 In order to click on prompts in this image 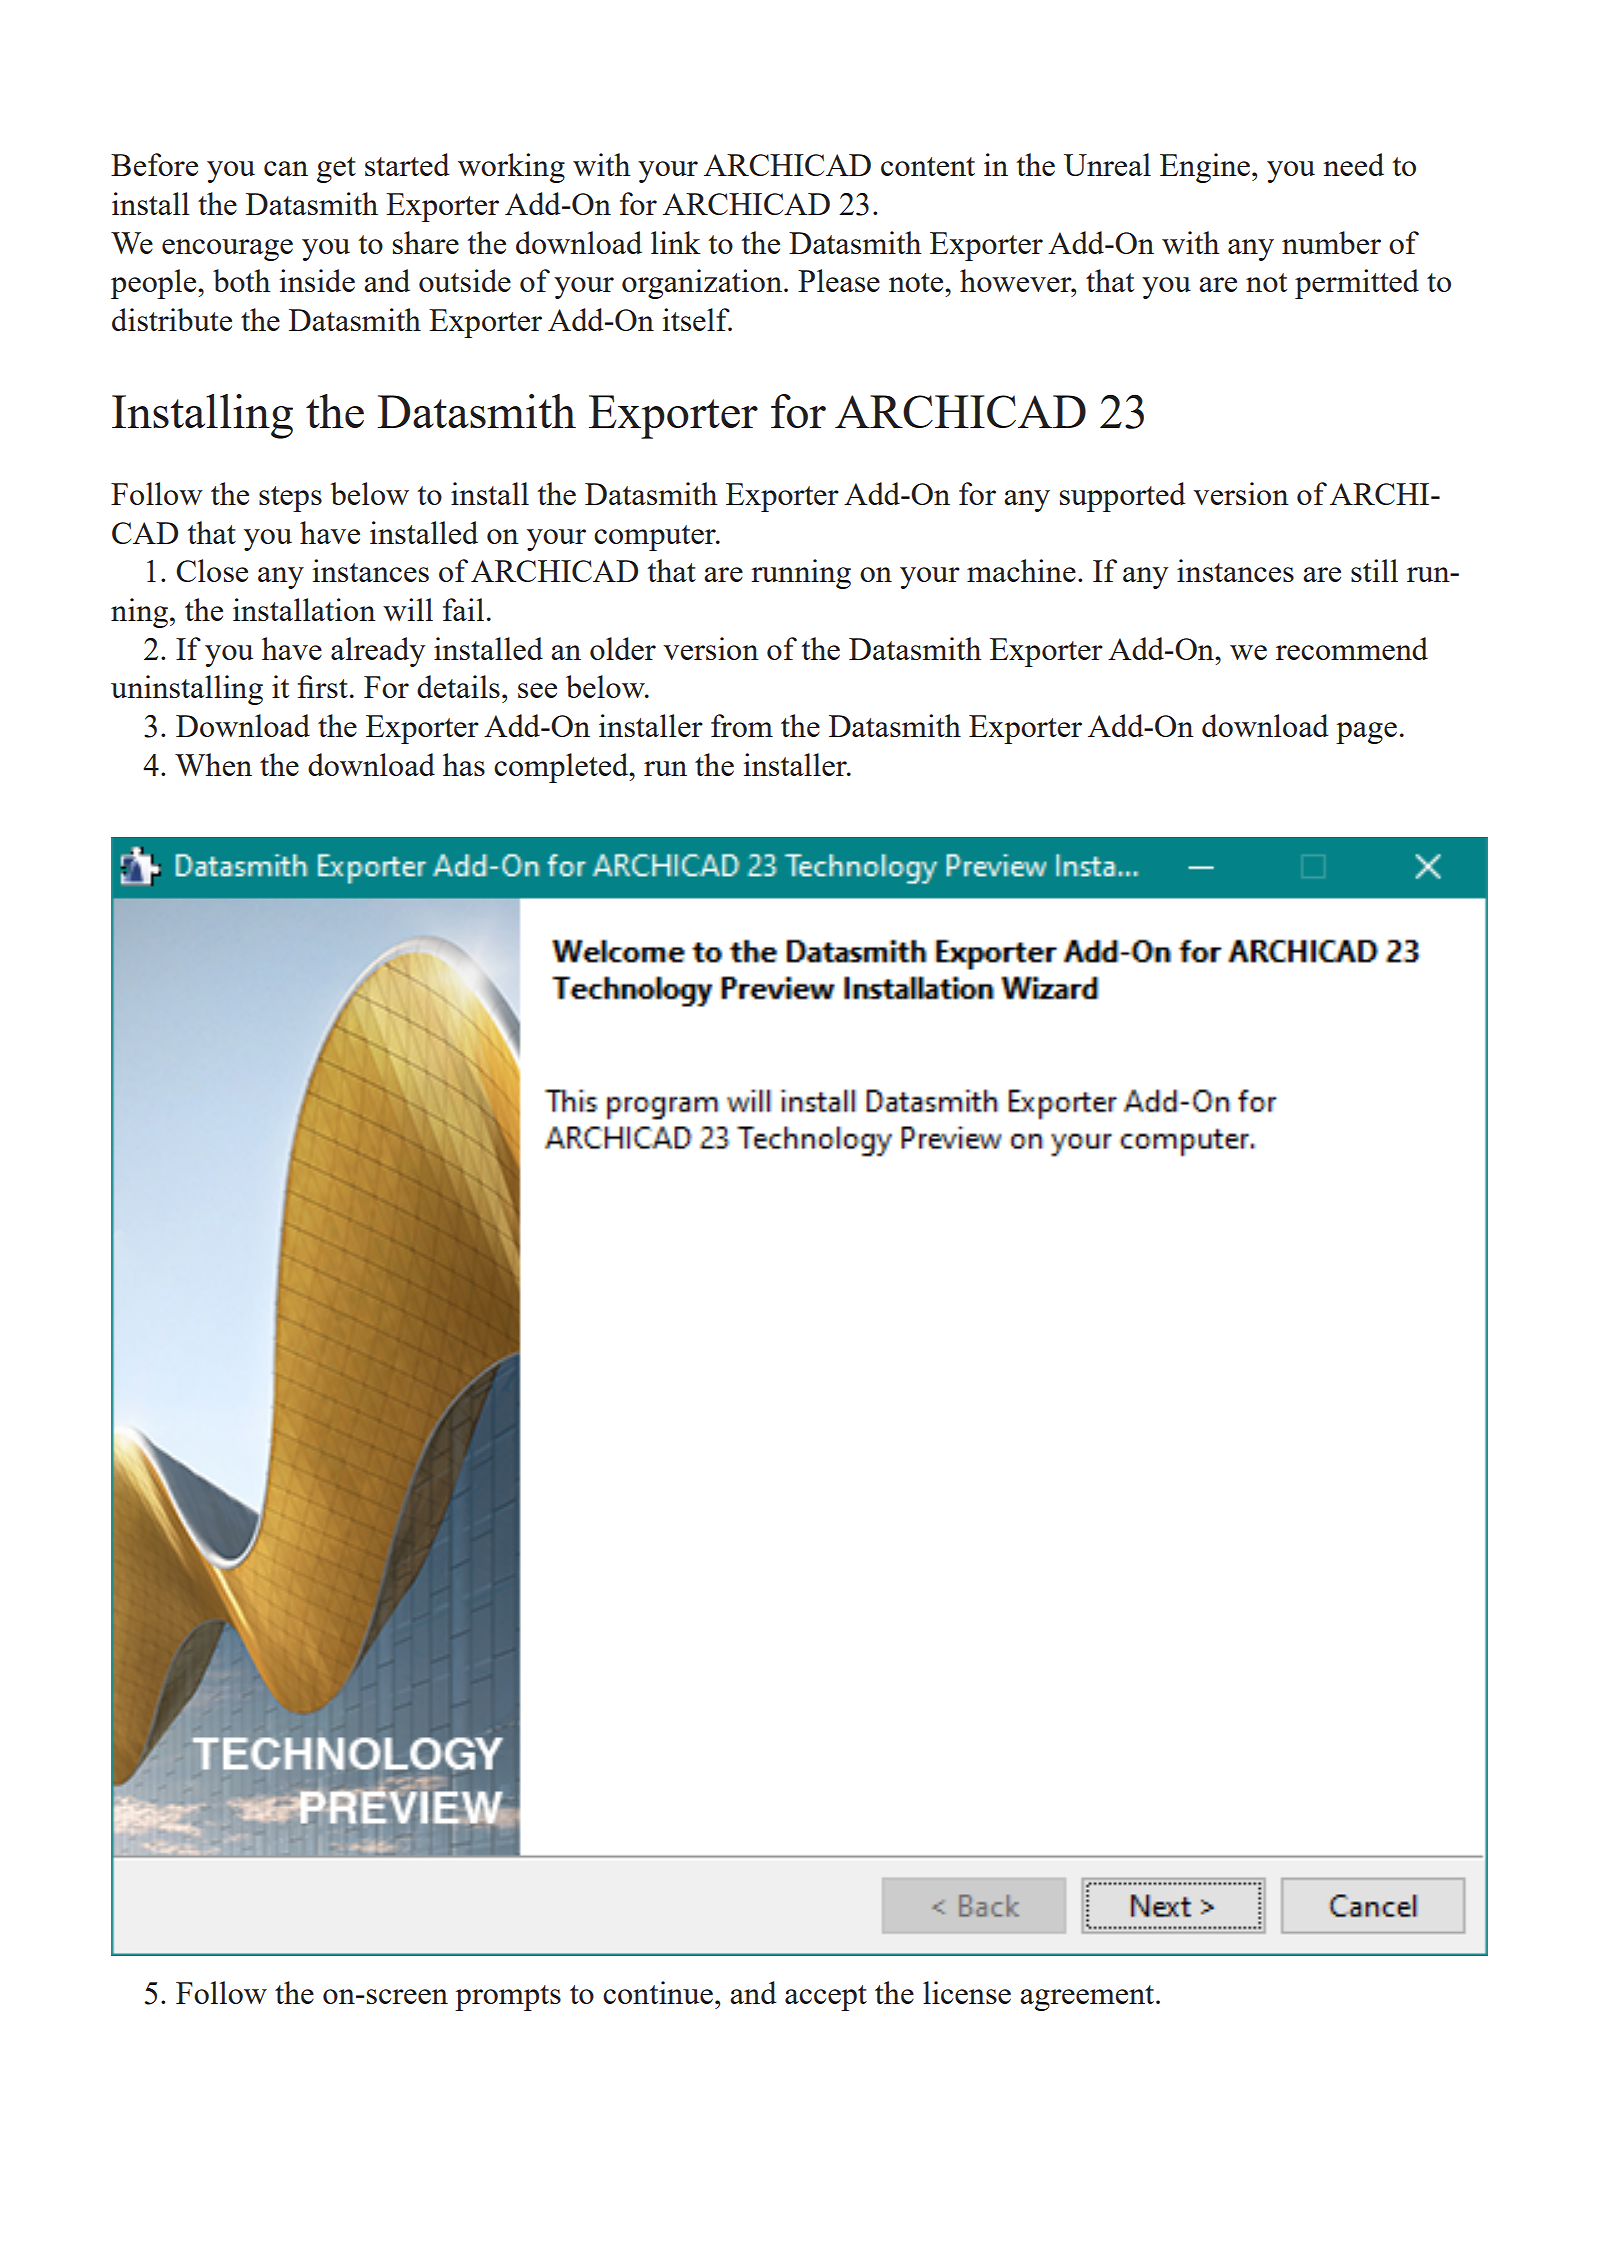, I will do `click(508, 1998)`.
